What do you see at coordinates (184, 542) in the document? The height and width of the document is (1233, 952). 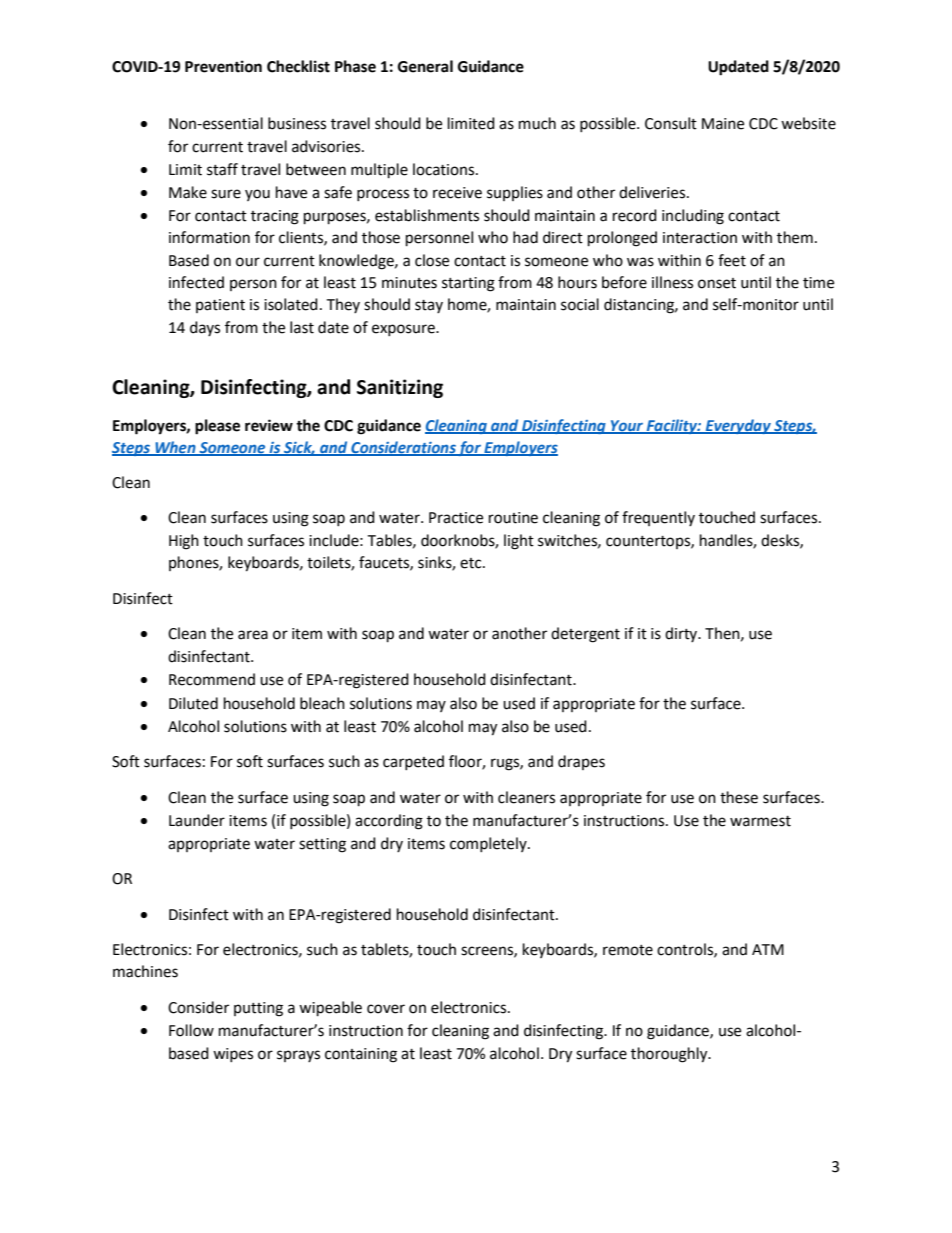 I see `High` at bounding box center [184, 542].
